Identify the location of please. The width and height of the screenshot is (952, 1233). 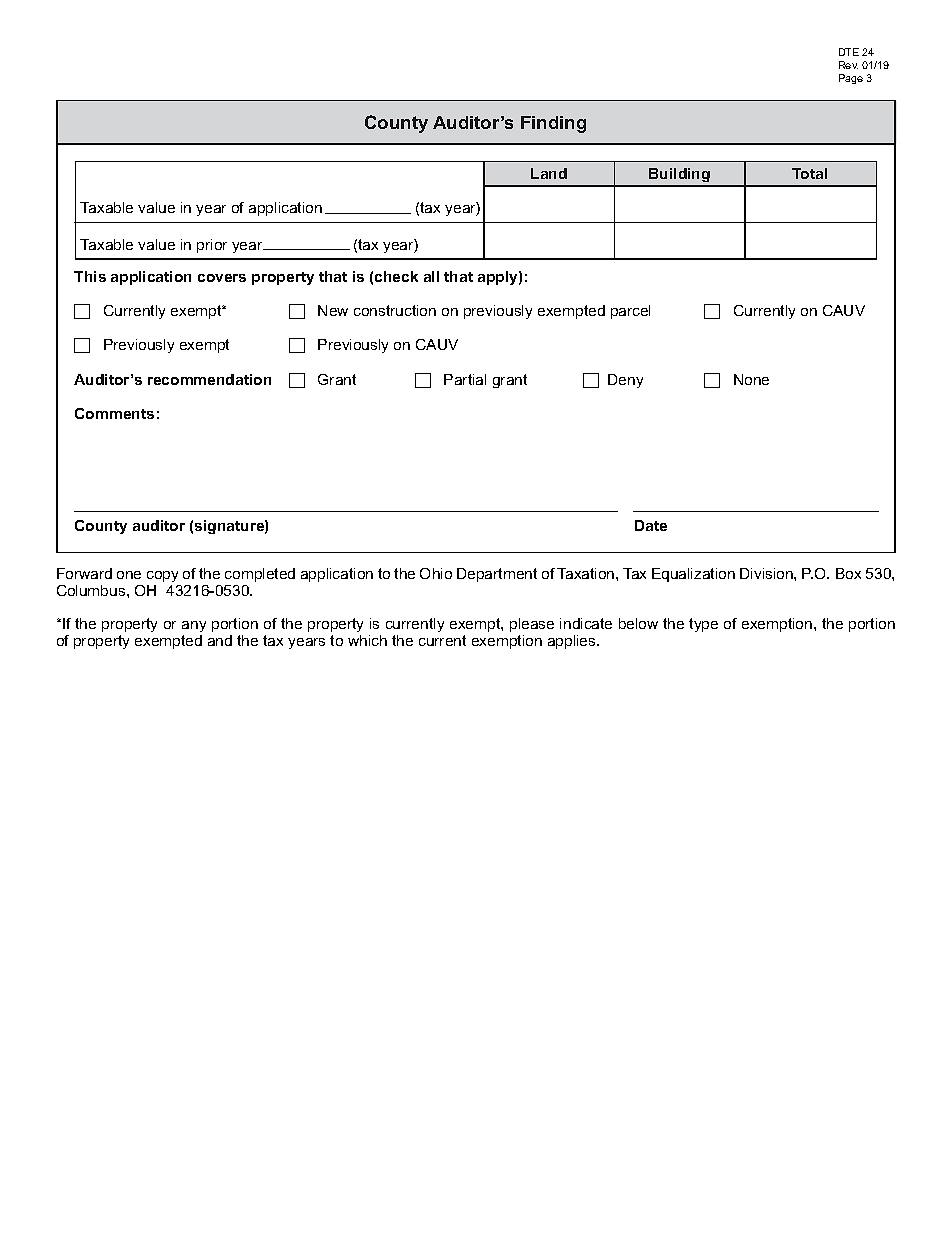
(532, 625).
